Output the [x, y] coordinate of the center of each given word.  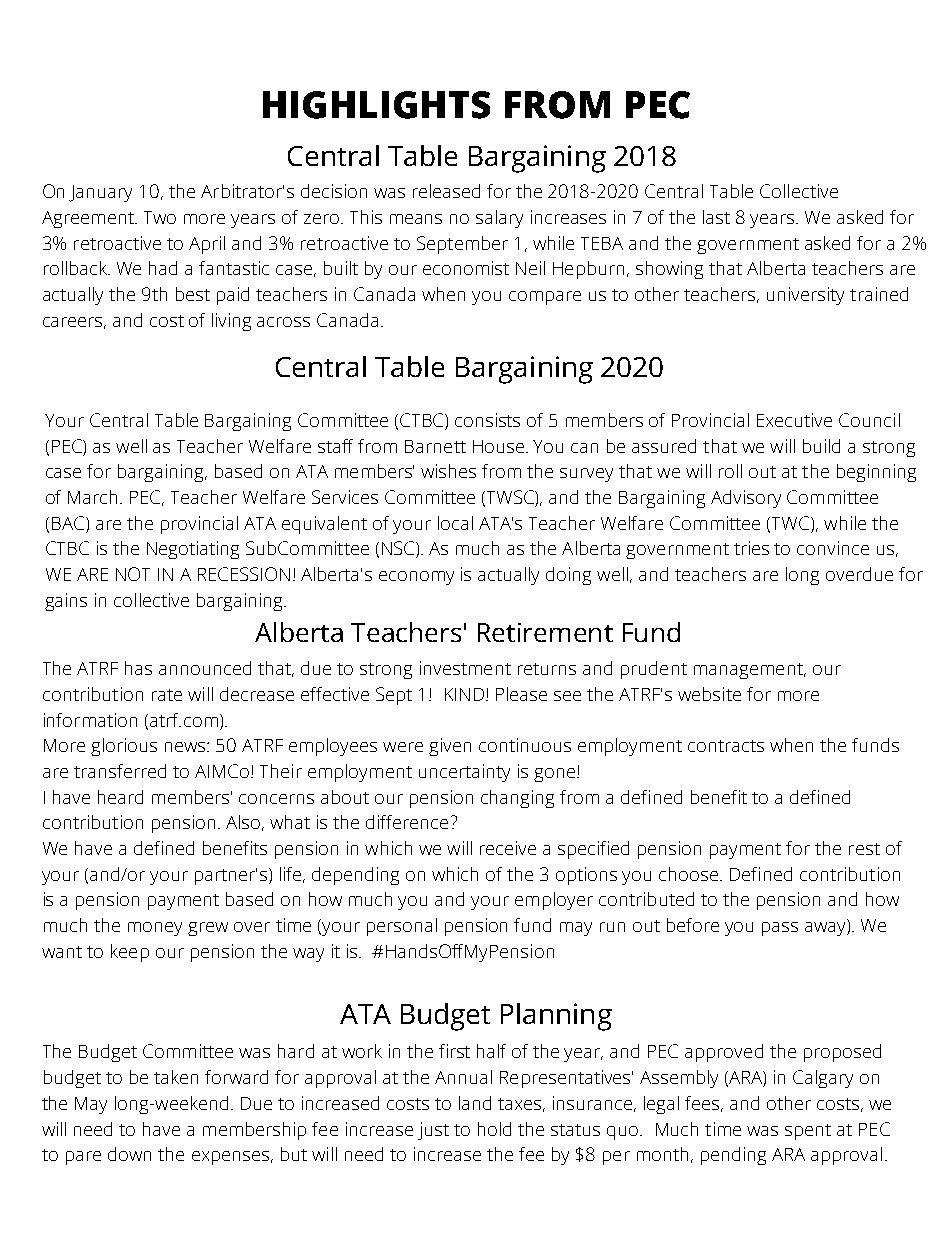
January [100, 193]
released [446, 191]
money [155, 929]
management [749, 671]
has [138, 668]
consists [487, 420]
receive [508, 848]
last [716, 217]
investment [465, 668]
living [231, 322]
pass [780, 929]
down [129, 1154]
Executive [794, 420]
